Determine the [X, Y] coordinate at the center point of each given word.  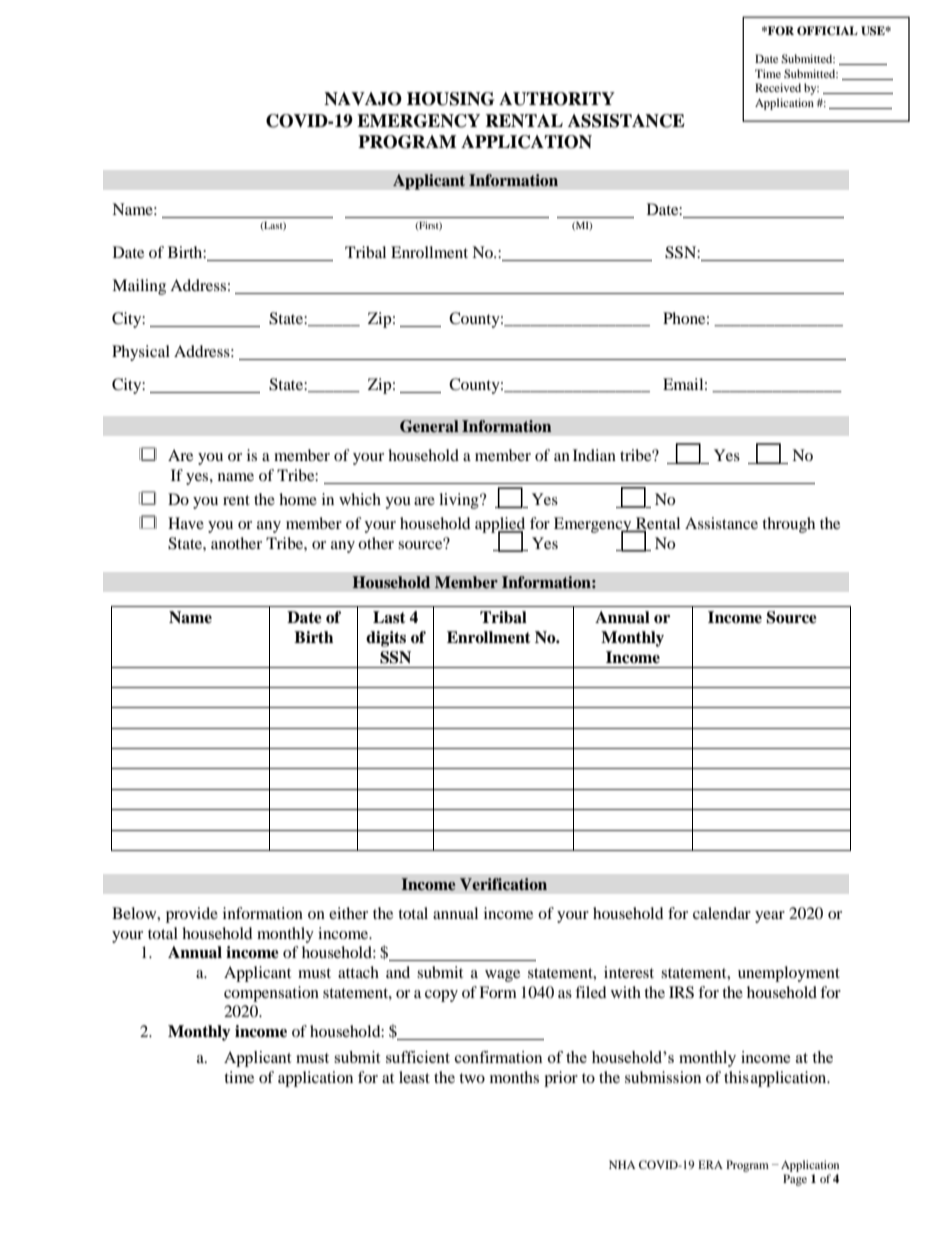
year [770, 917]
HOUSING [450, 99]
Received [778, 87]
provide [192, 915]
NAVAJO [363, 99]
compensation [271, 994]
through [788, 525]
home [298, 499]
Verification [503, 884]
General [429, 426]
